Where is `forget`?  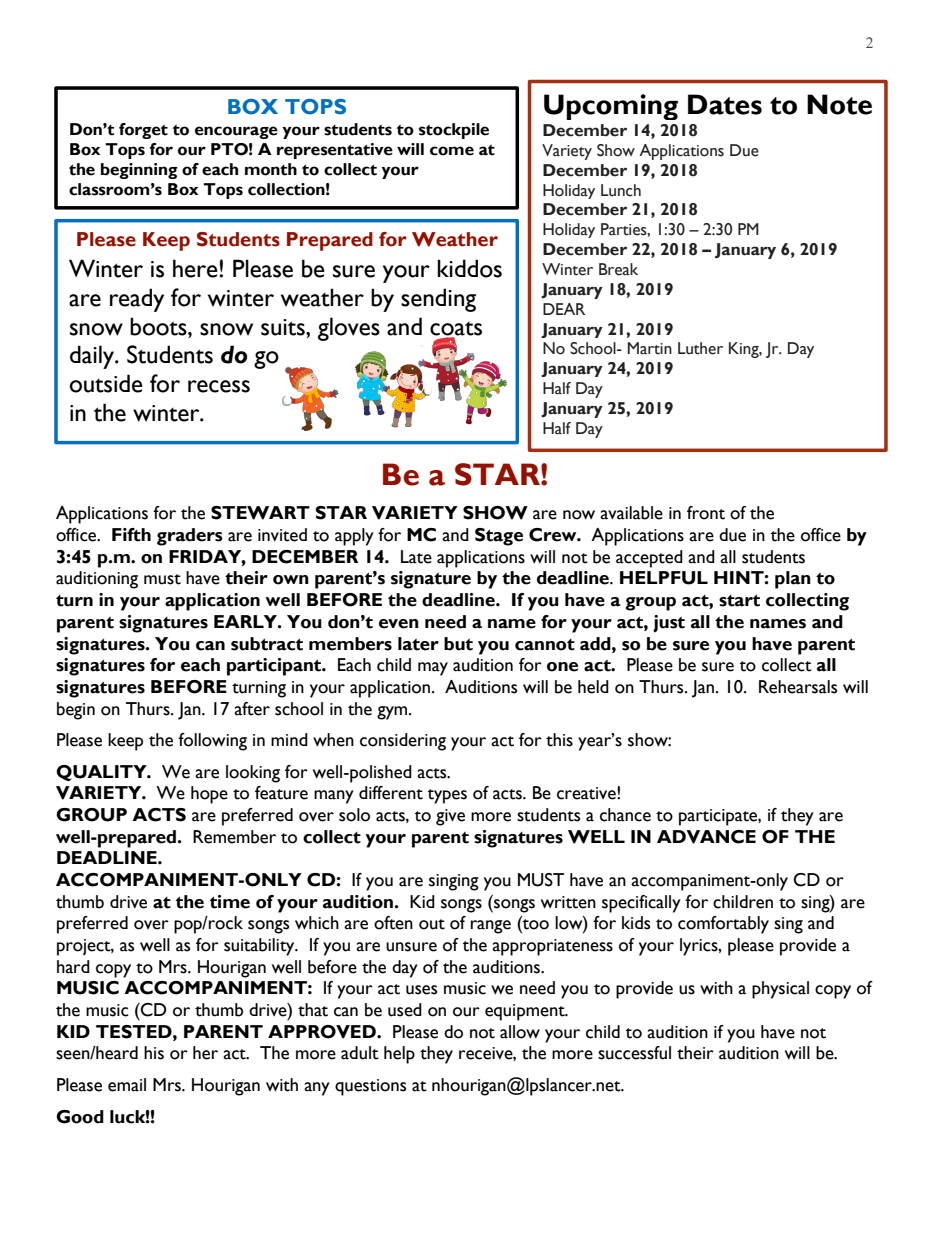
forget is located at coordinates (143, 131).
